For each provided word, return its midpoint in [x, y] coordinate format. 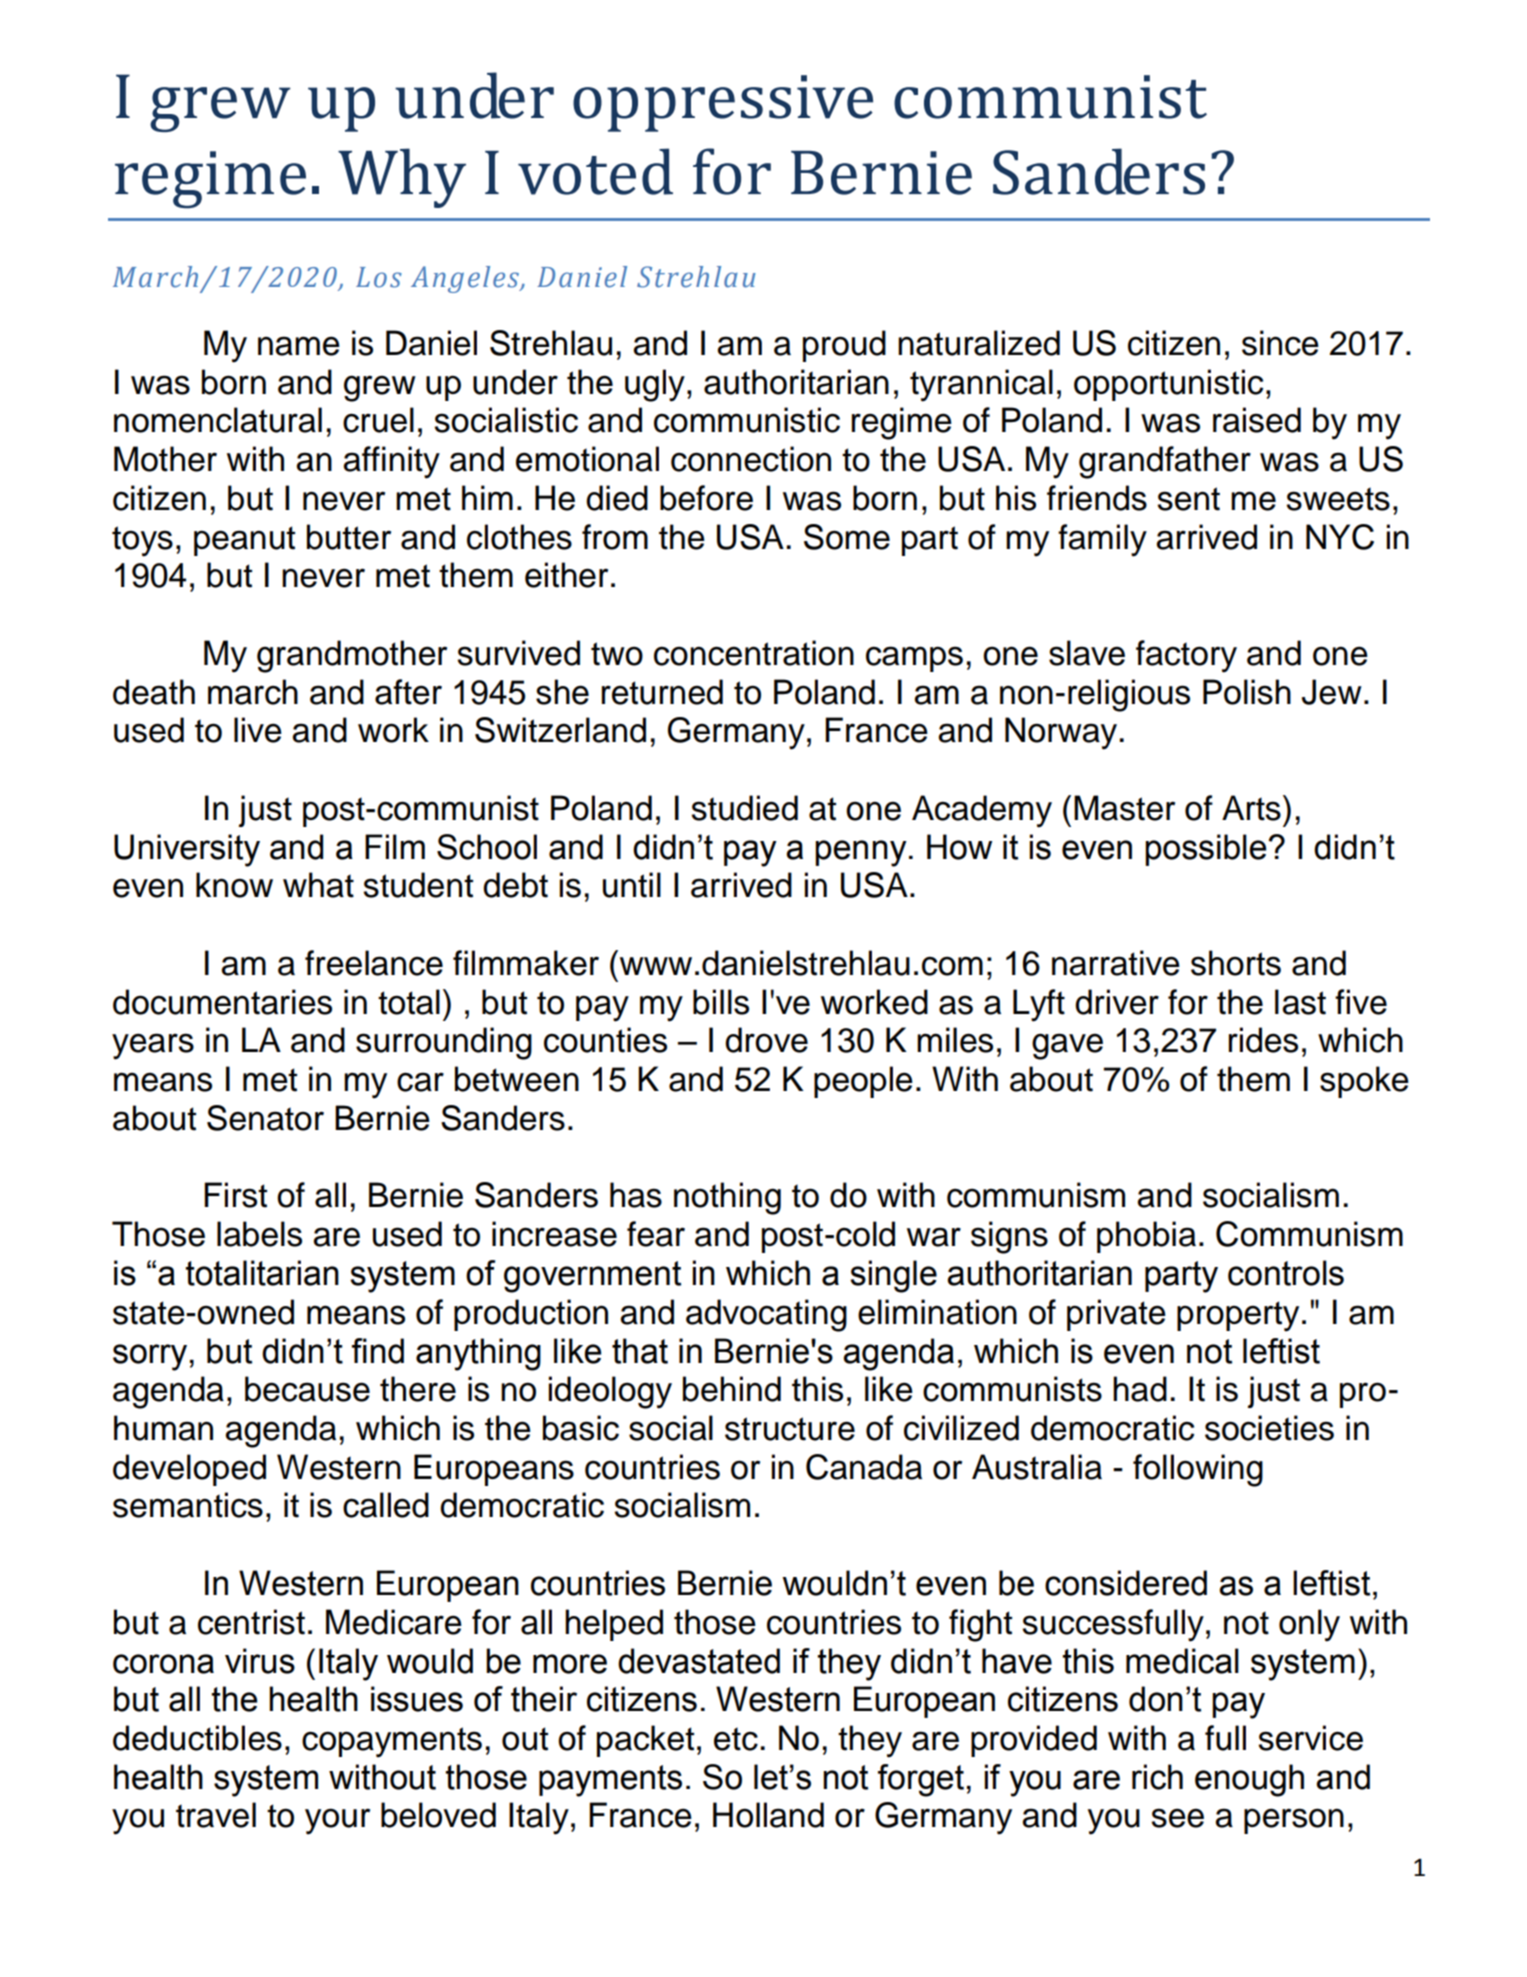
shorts [1236, 963]
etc [736, 1739]
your [337, 1821]
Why [402, 178]
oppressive [723, 103]
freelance [374, 963]
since [1280, 343]
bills [721, 1002]
